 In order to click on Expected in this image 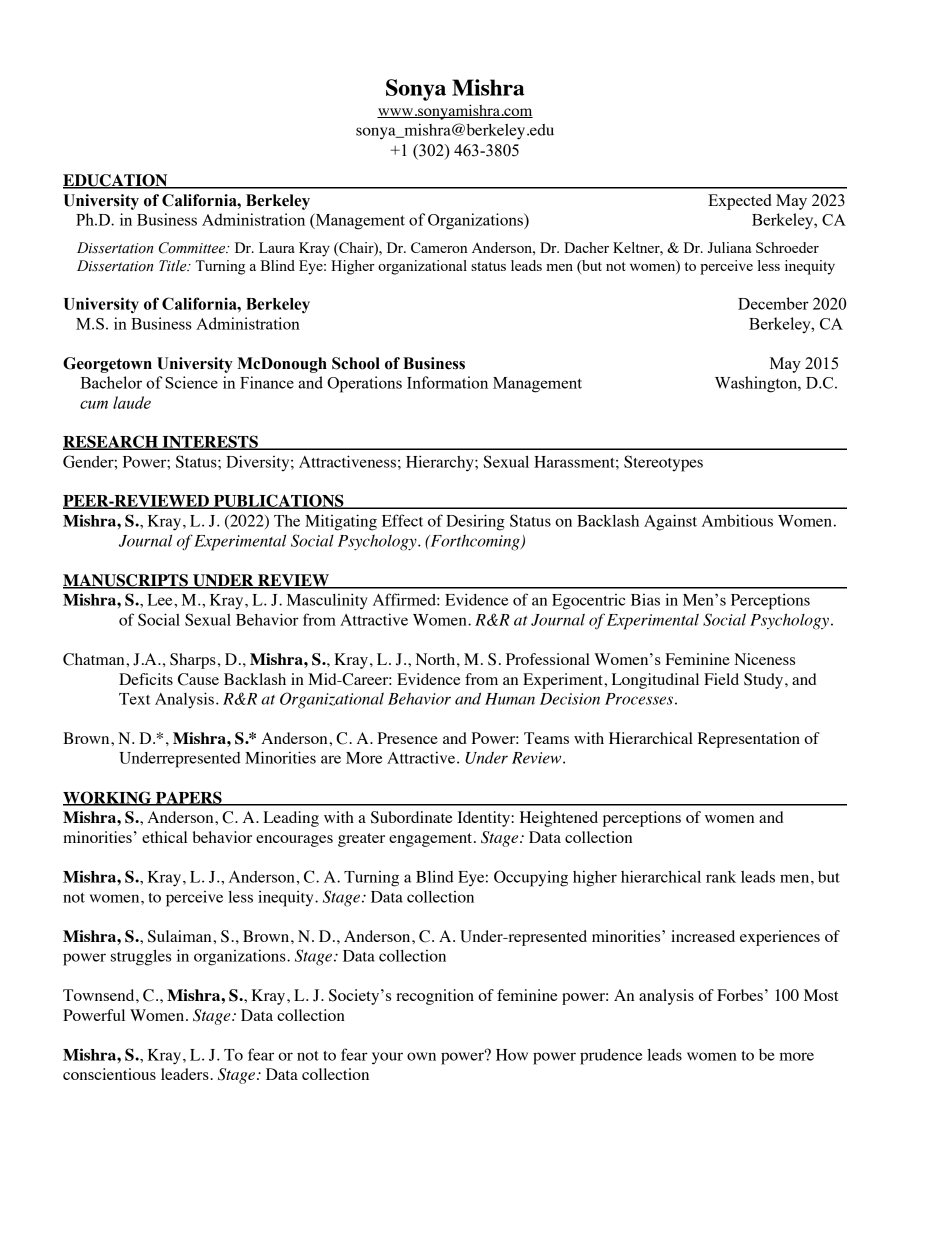, I will do `click(740, 202)`.
